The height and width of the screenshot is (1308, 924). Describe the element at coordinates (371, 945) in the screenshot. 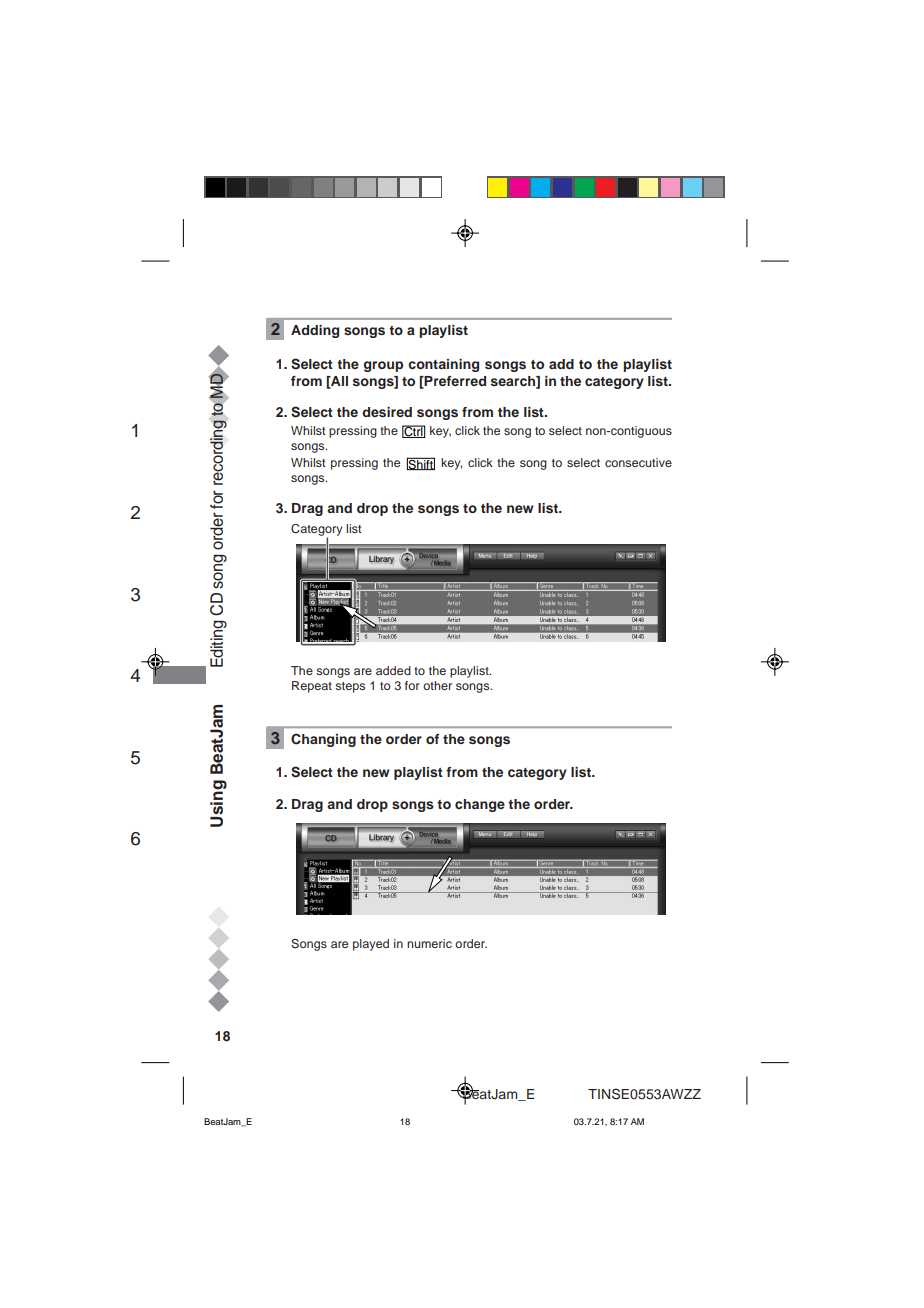

I see `played` at that location.
